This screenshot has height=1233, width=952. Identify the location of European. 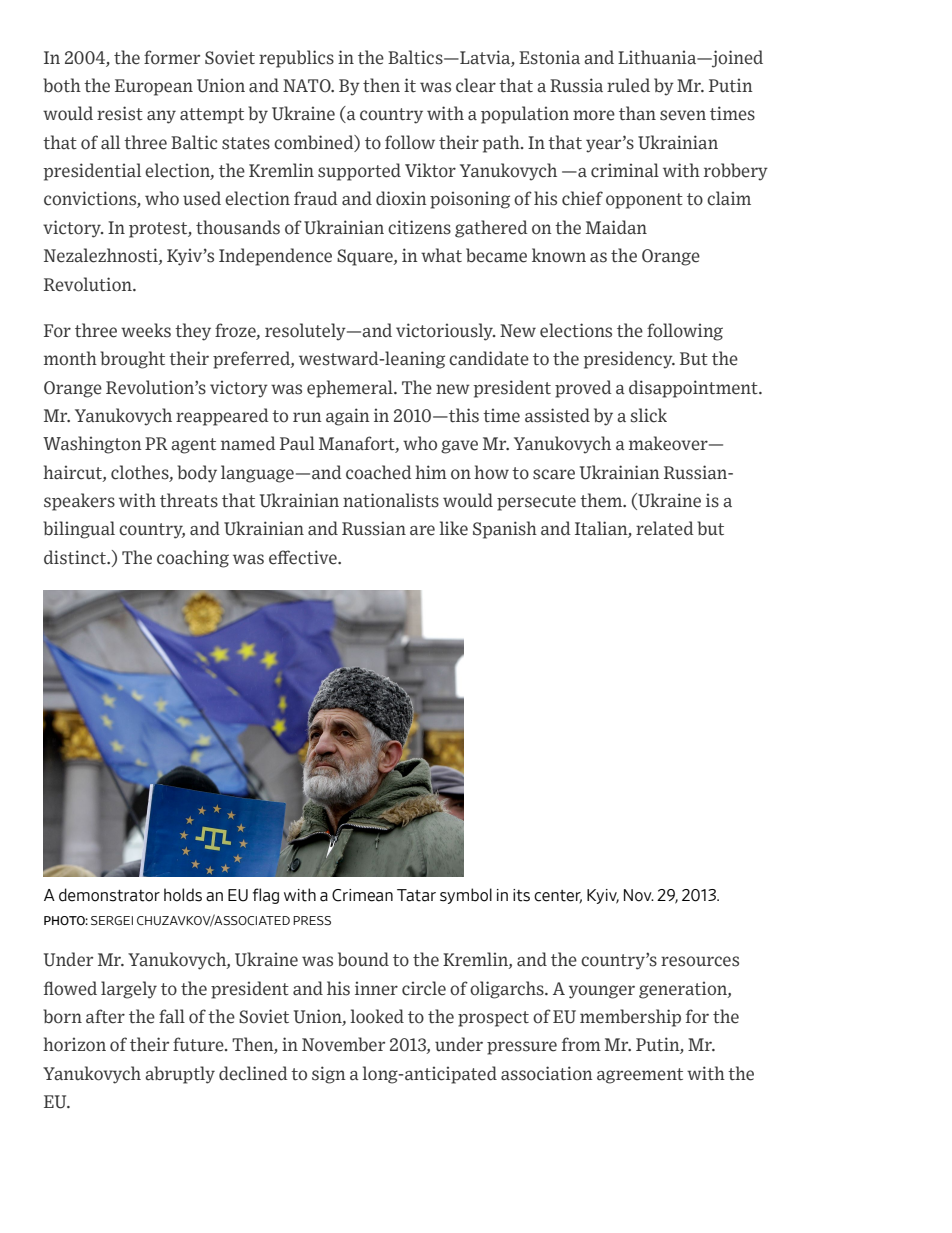
(154, 87).
